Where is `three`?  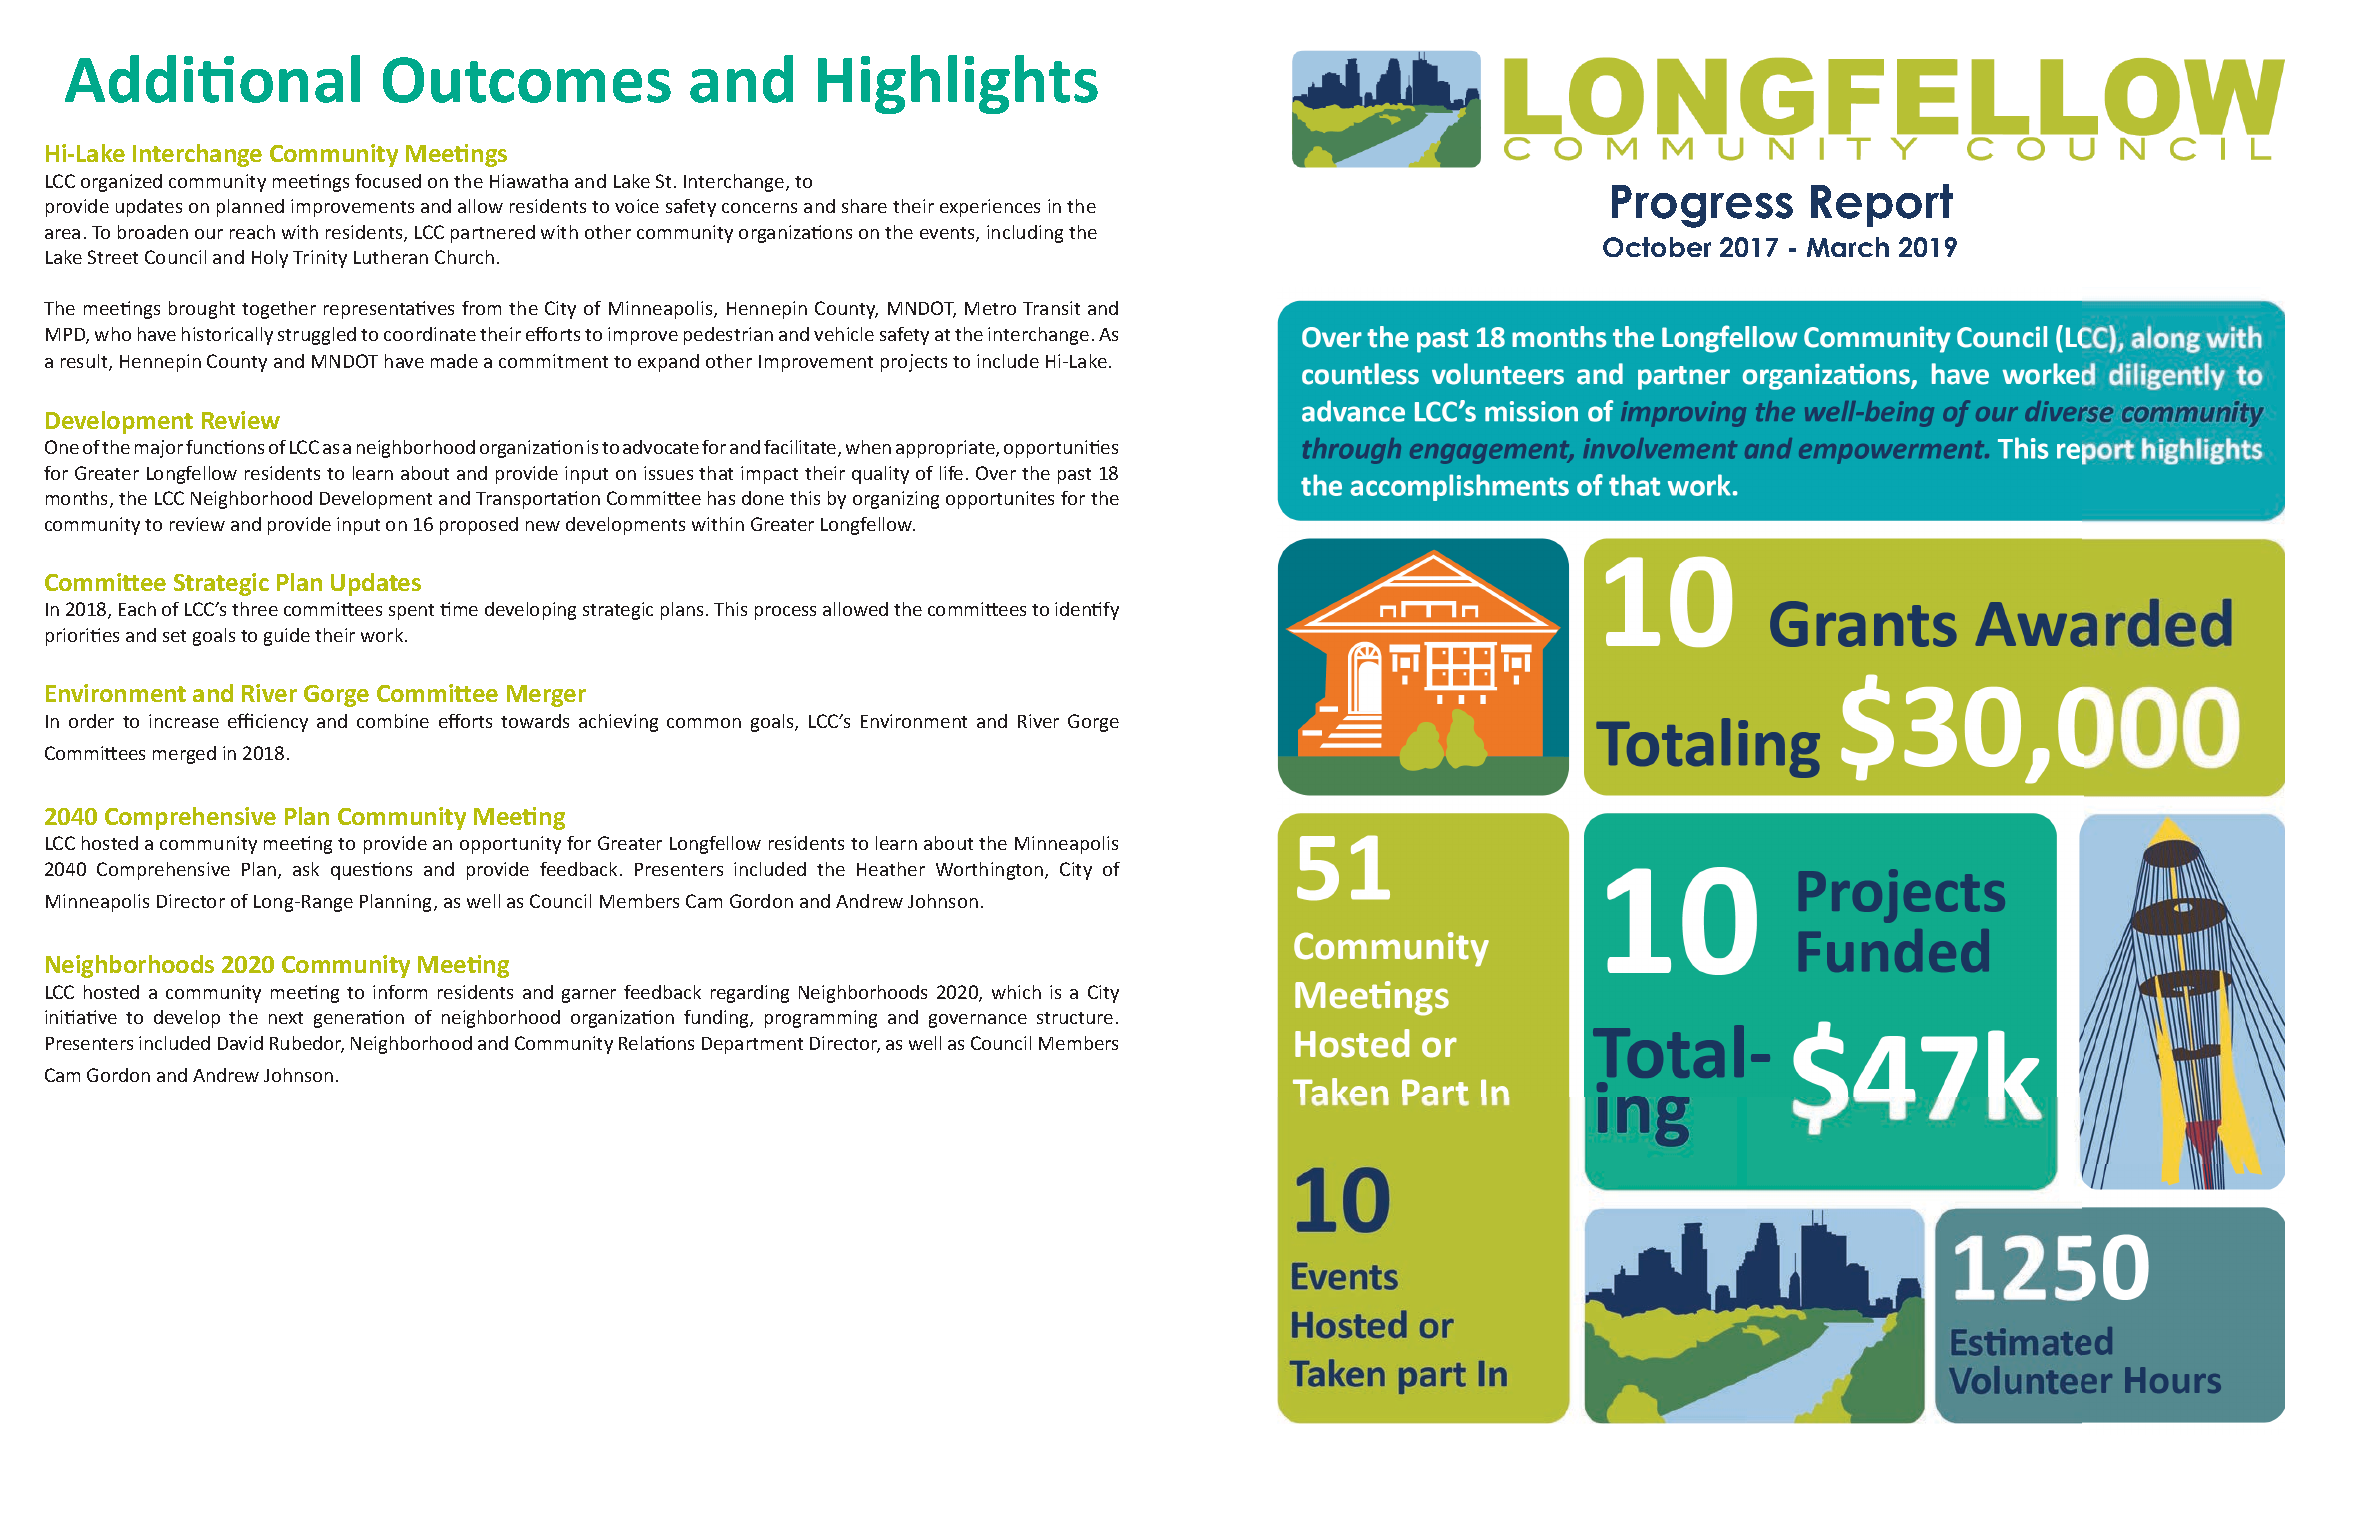 three is located at coordinates (255, 609).
